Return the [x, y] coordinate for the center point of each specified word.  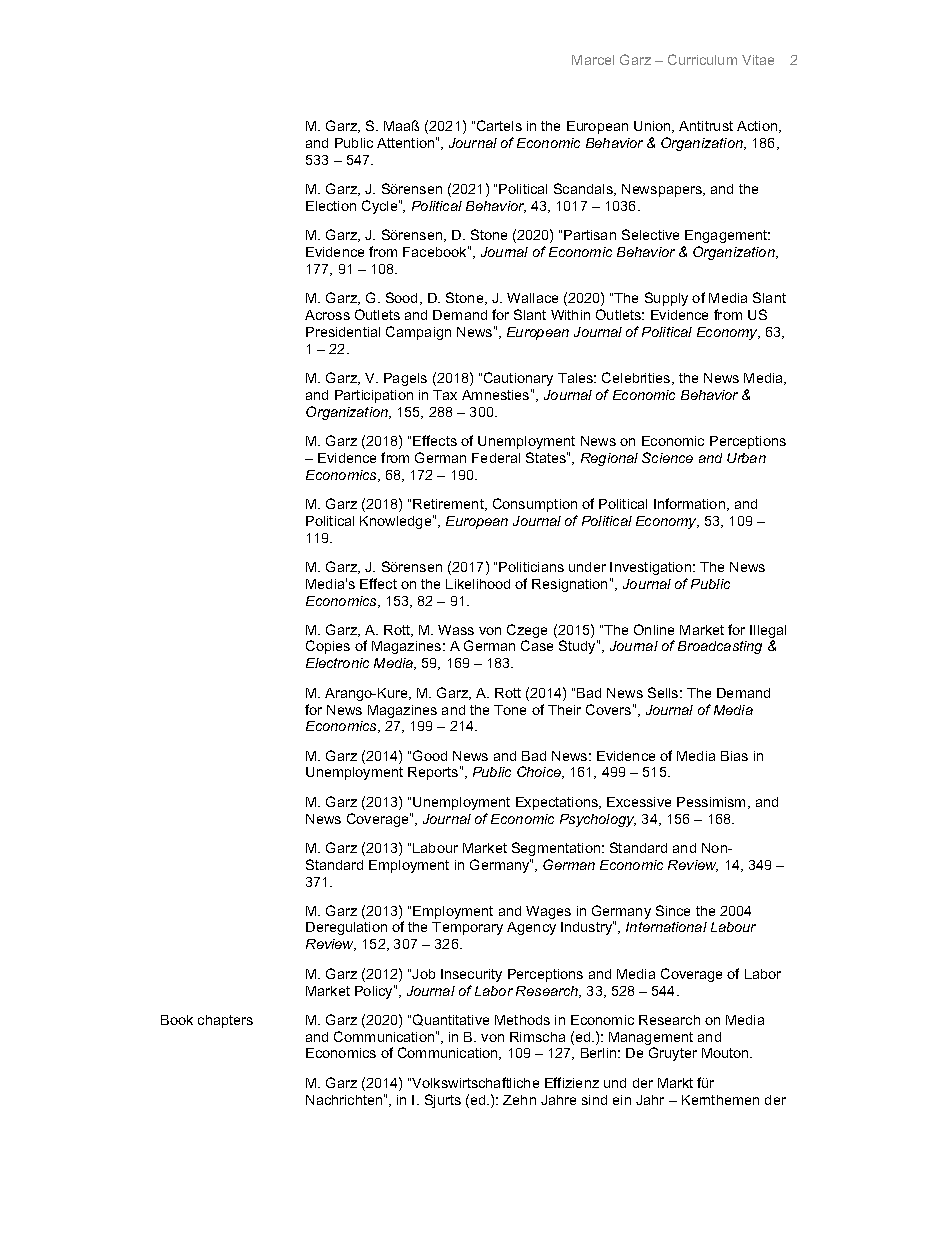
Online [654, 629]
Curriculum [702, 59]
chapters [225, 1021]
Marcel [593, 60]
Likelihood [478, 584]
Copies [328, 647]
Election [331, 206]
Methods [522, 1020]
